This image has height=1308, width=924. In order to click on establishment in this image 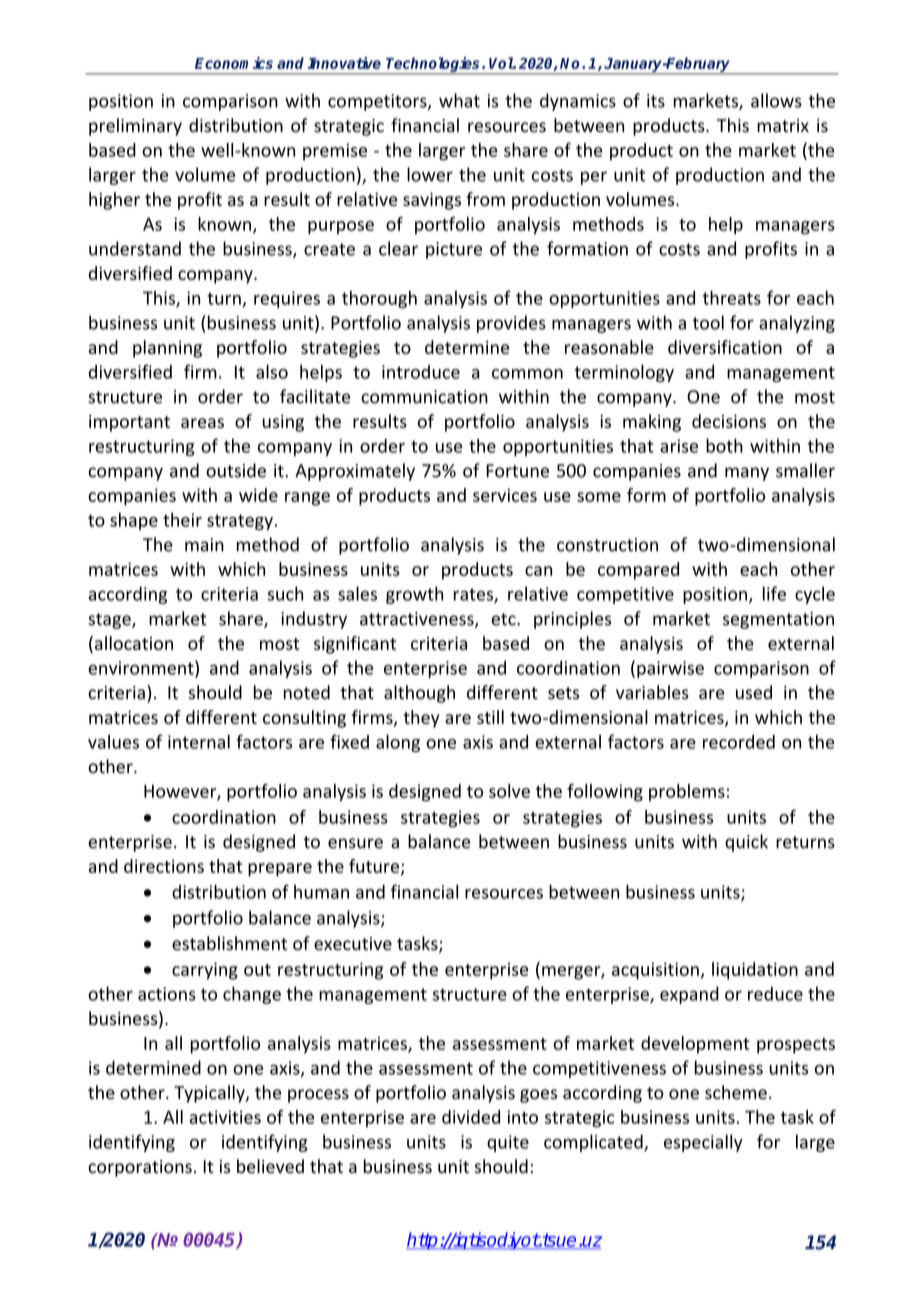, I will do `click(229, 943)`.
